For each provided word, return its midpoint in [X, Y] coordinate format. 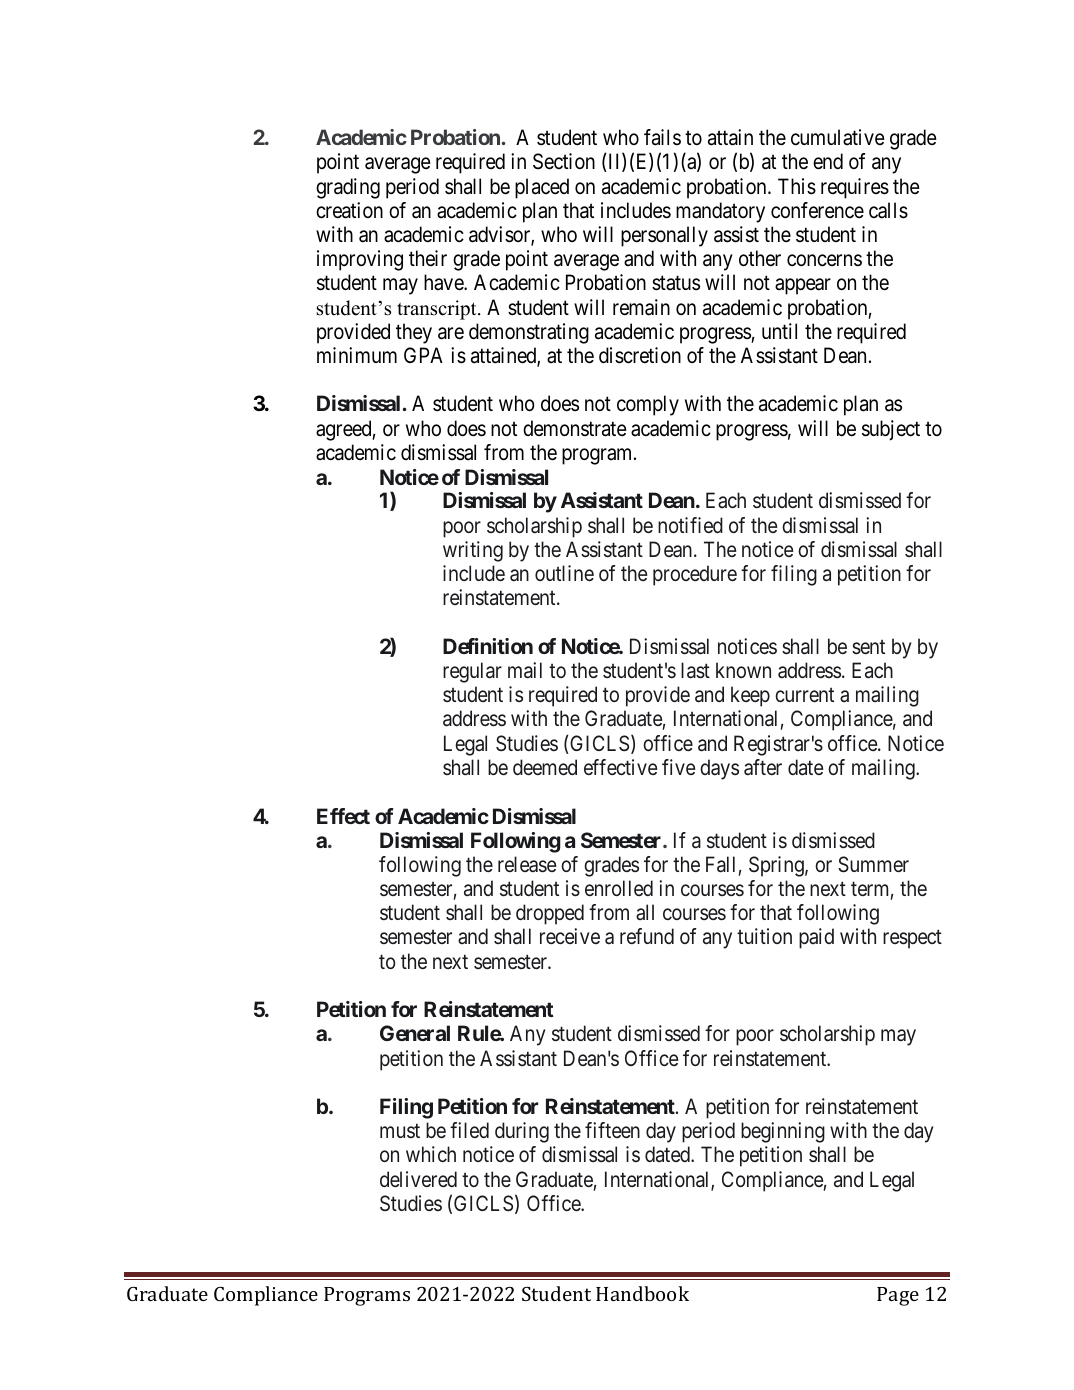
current [804, 695]
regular [472, 672]
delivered [418, 1179]
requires [855, 188]
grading [348, 188]
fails [662, 137]
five [679, 767]
